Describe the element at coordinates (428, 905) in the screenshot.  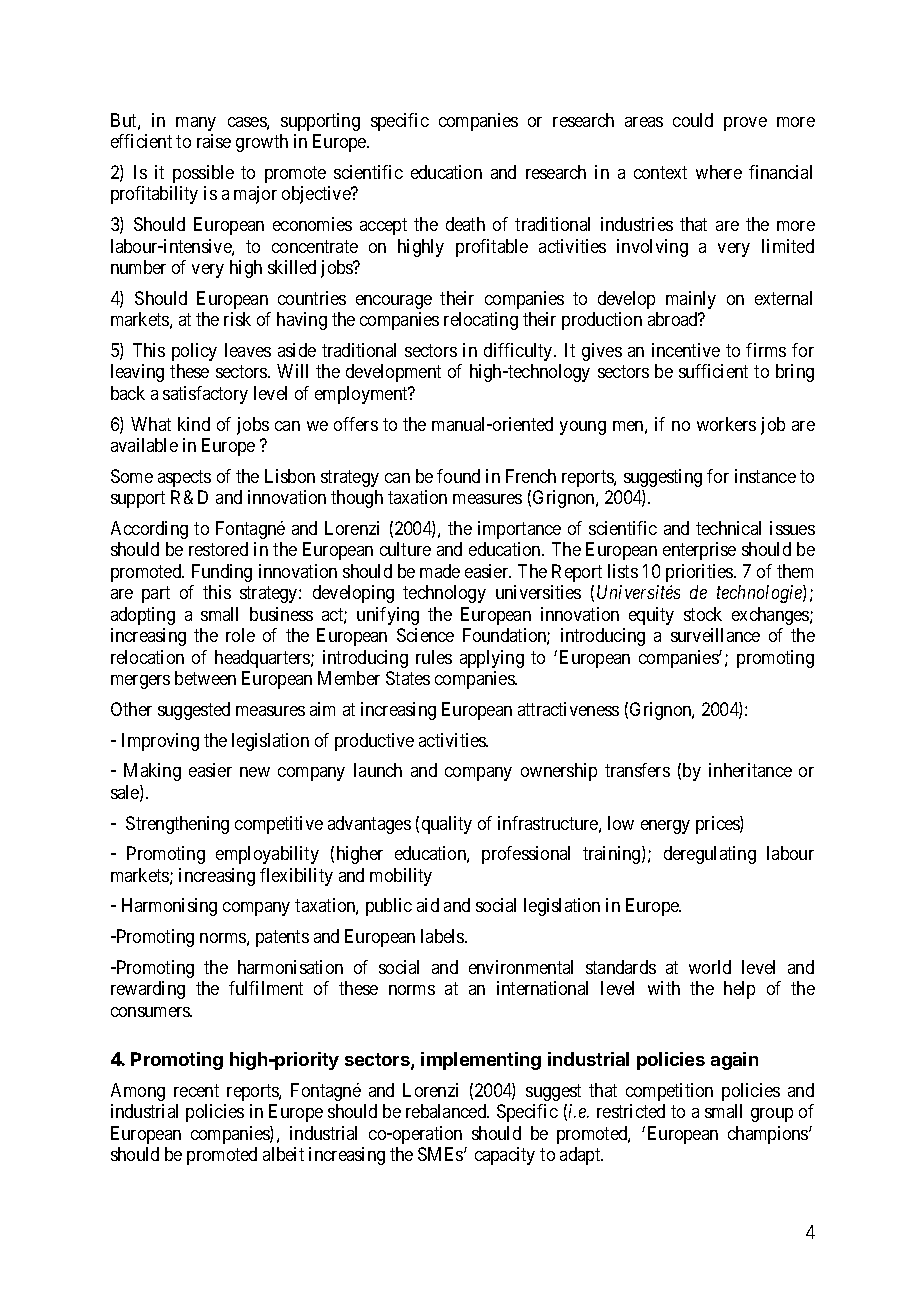
I see `aid` at that location.
